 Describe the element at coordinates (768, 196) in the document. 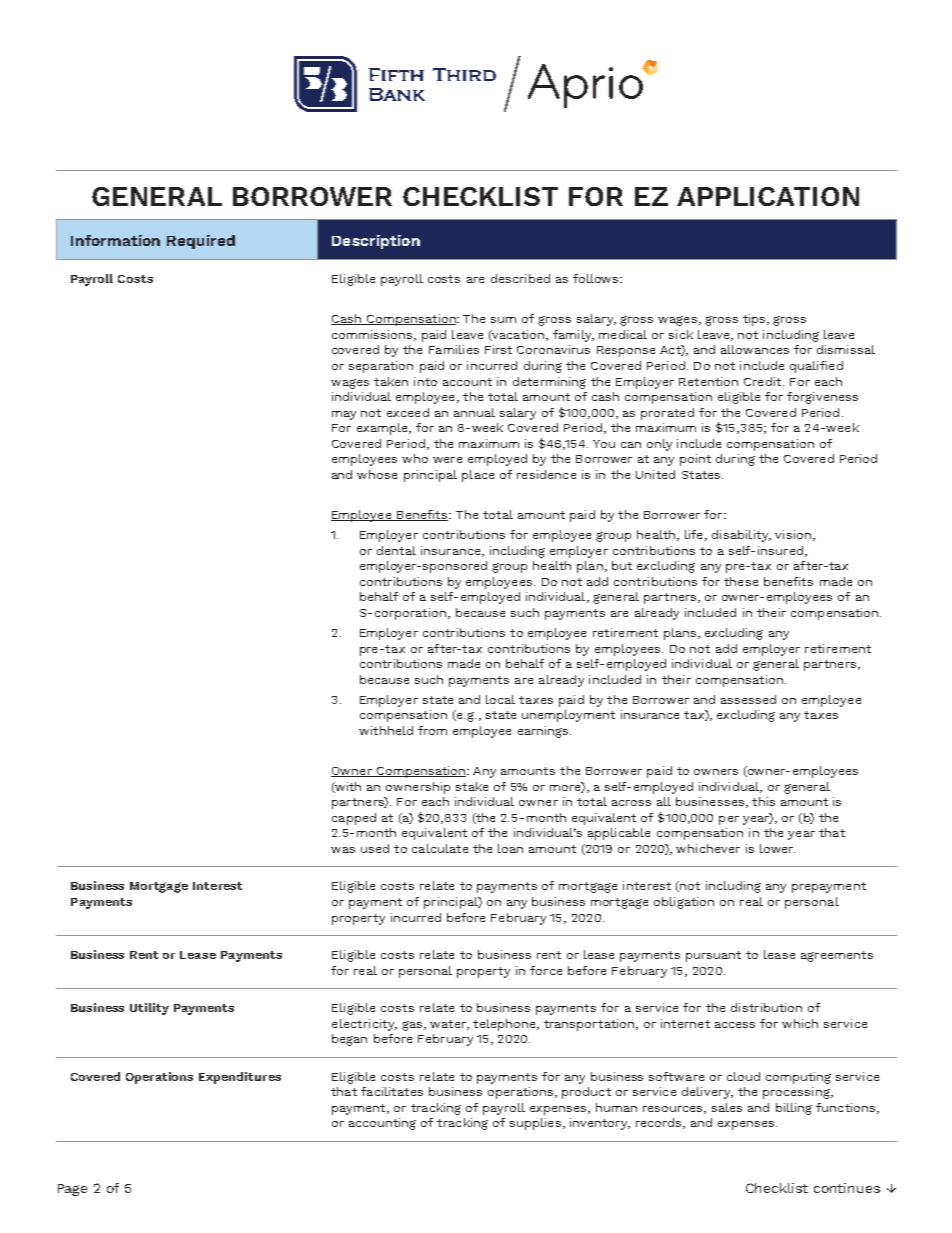

I see `APPLICATION` at that location.
